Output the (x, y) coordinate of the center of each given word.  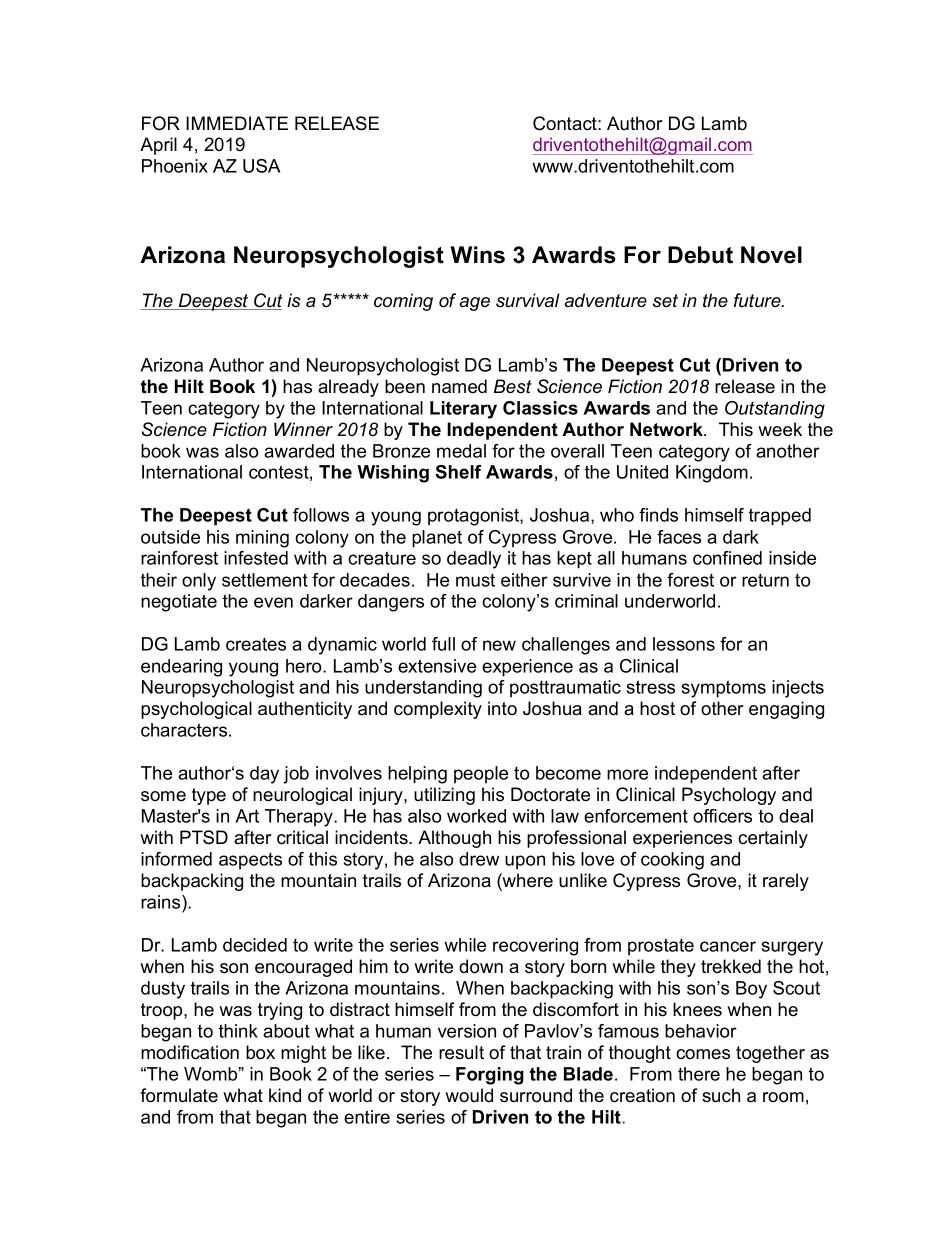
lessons (684, 644)
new (499, 645)
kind (285, 1095)
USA (261, 166)
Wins (477, 255)
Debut (700, 255)
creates (256, 644)
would (469, 1095)
